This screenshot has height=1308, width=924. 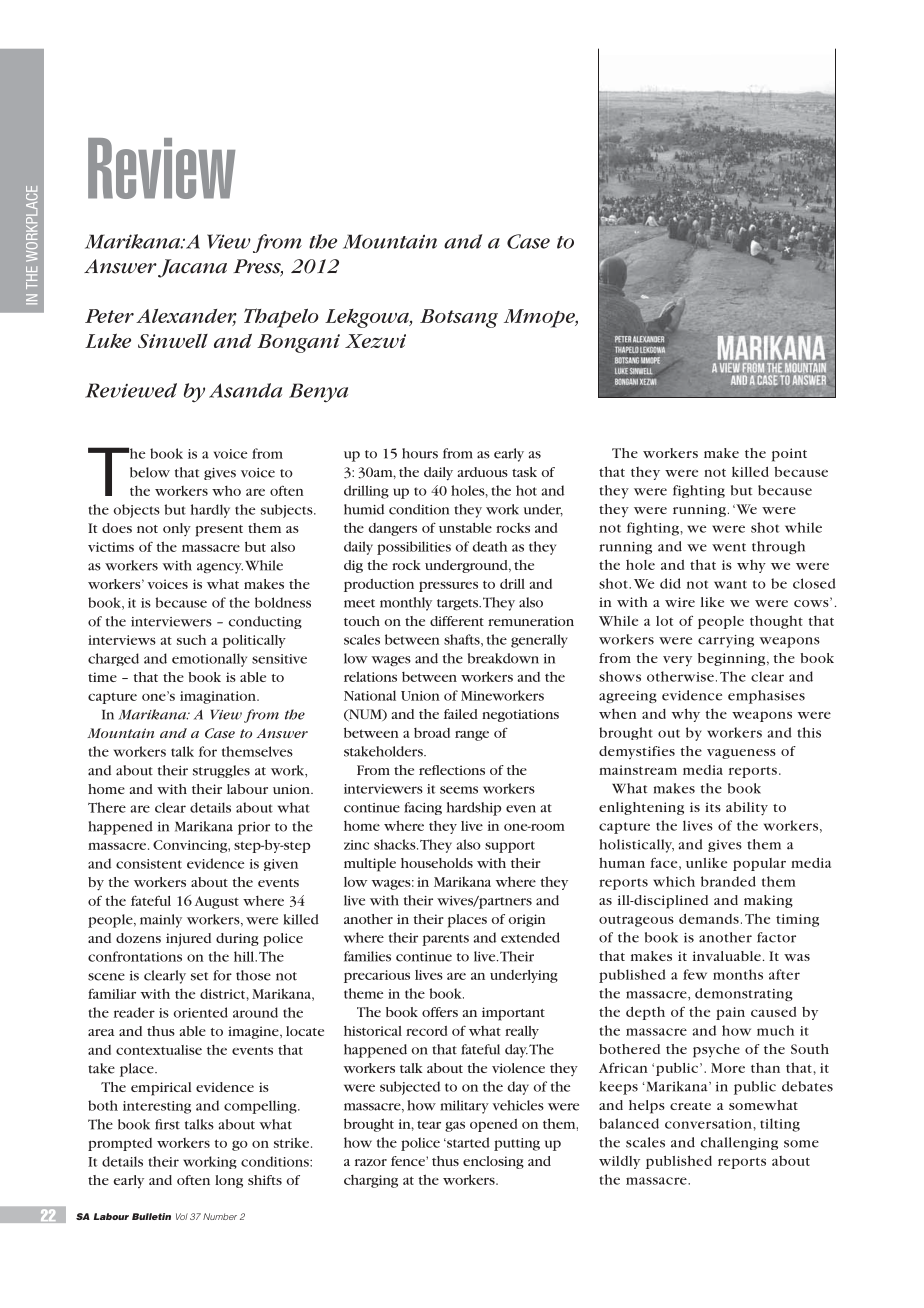 What do you see at coordinates (789, 455) in the screenshot?
I see `point` at bounding box center [789, 455].
